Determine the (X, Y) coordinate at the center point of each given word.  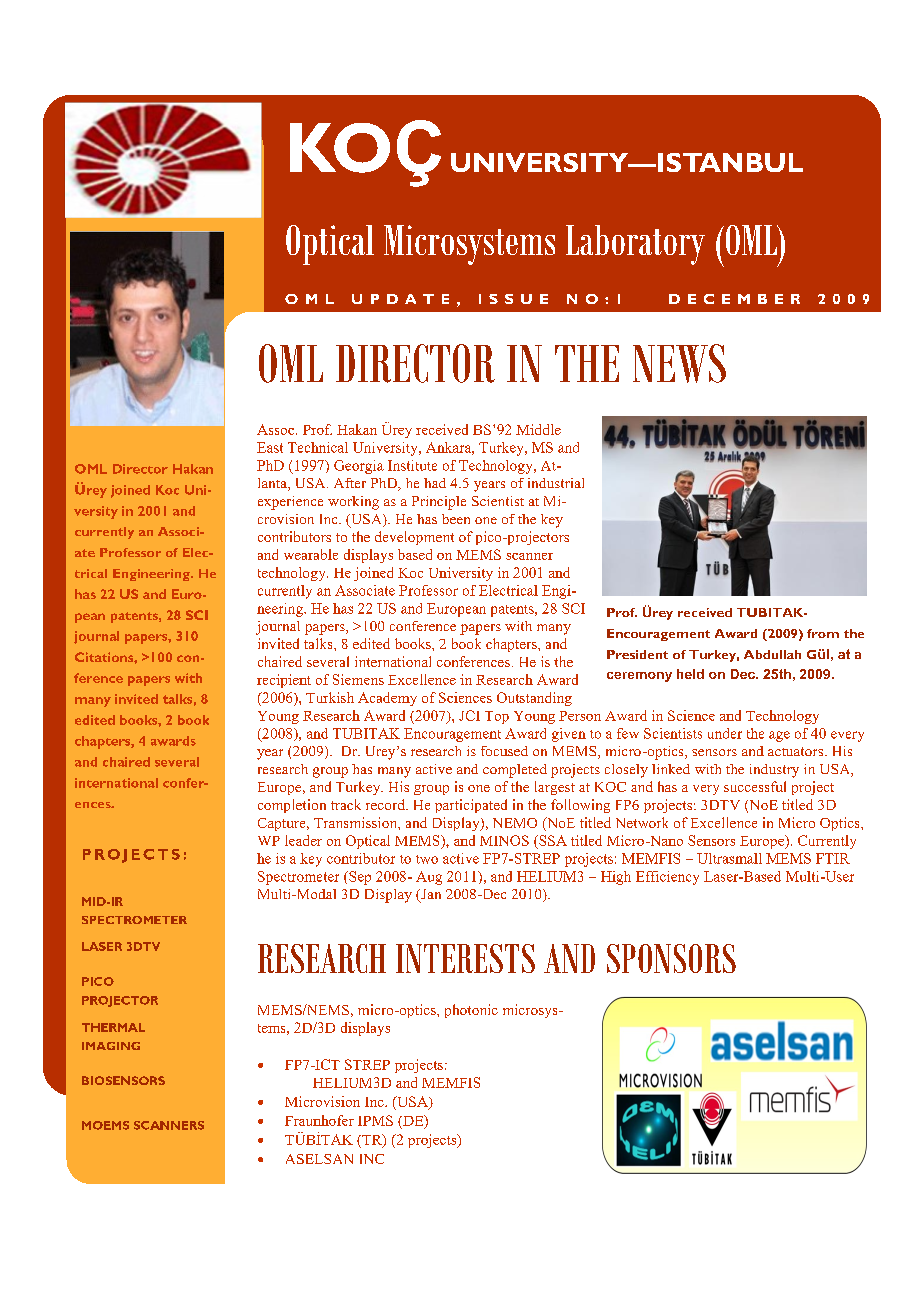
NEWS (679, 363)
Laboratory (635, 245)
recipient (284, 681)
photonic (471, 1011)
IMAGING (111, 1046)
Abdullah (772, 654)
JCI (469, 715)
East (270, 447)
